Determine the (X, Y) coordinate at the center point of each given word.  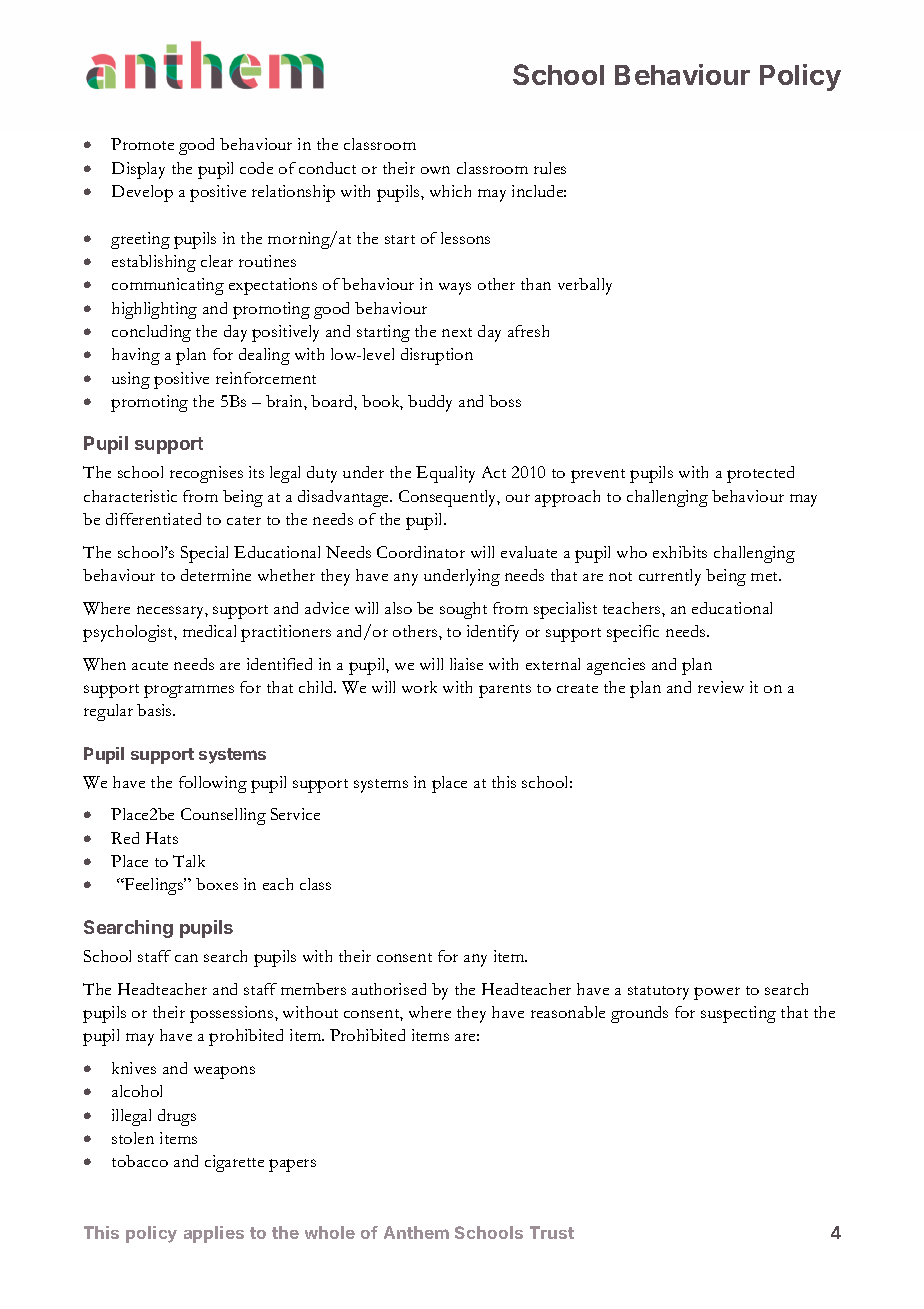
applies (214, 1234)
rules (550, 168)
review (721, 687)
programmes (189, 691)
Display (138, 170)
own (435, 170)
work (419, 687)
